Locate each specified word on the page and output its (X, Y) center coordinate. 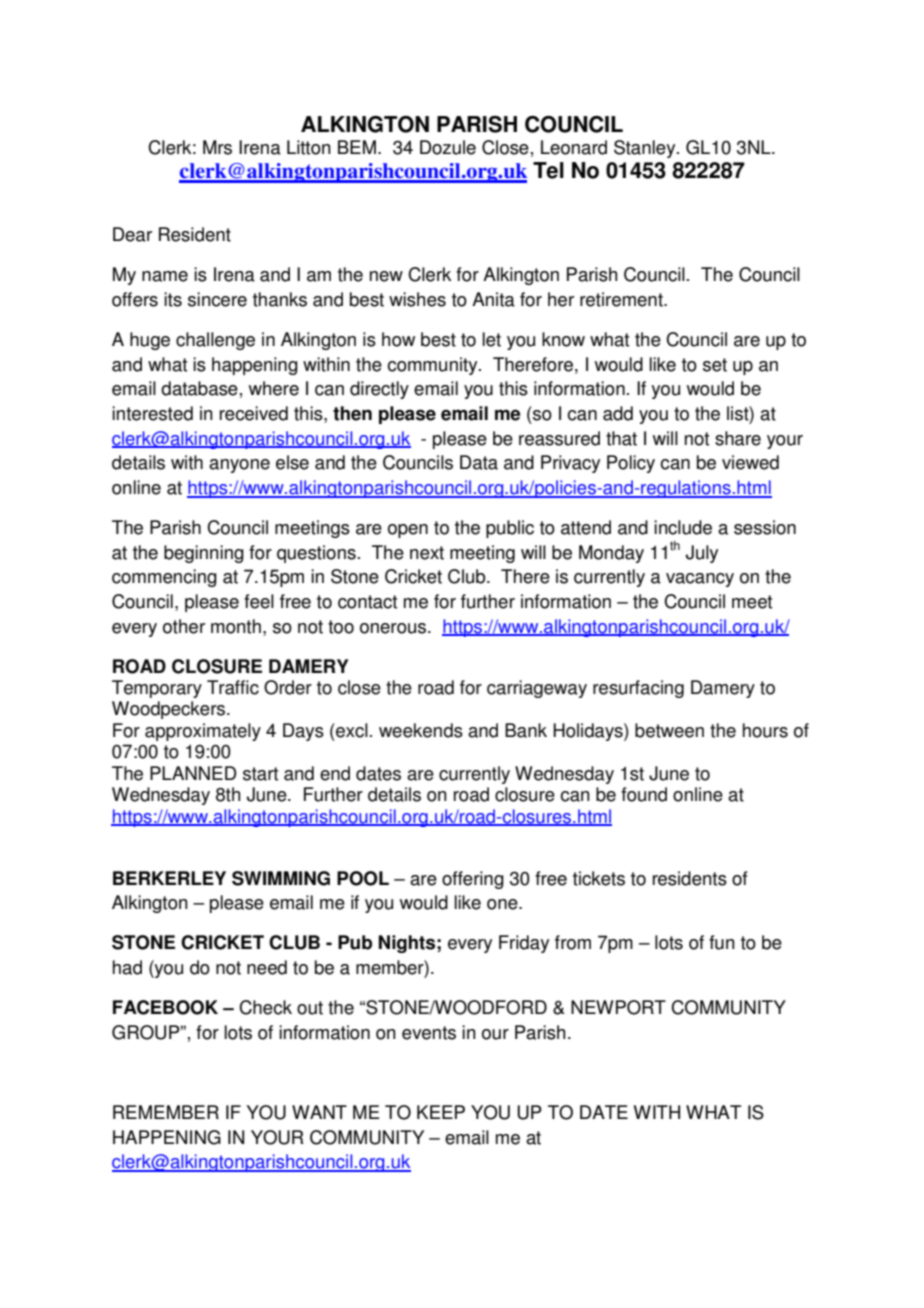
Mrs (217, 147)
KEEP (441, 1112)
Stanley (646, 149)
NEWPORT (618, 1007)
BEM (357, 147)
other (184, 626)
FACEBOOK (165, 1007)
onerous (394, 628)
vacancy (700, 580)
